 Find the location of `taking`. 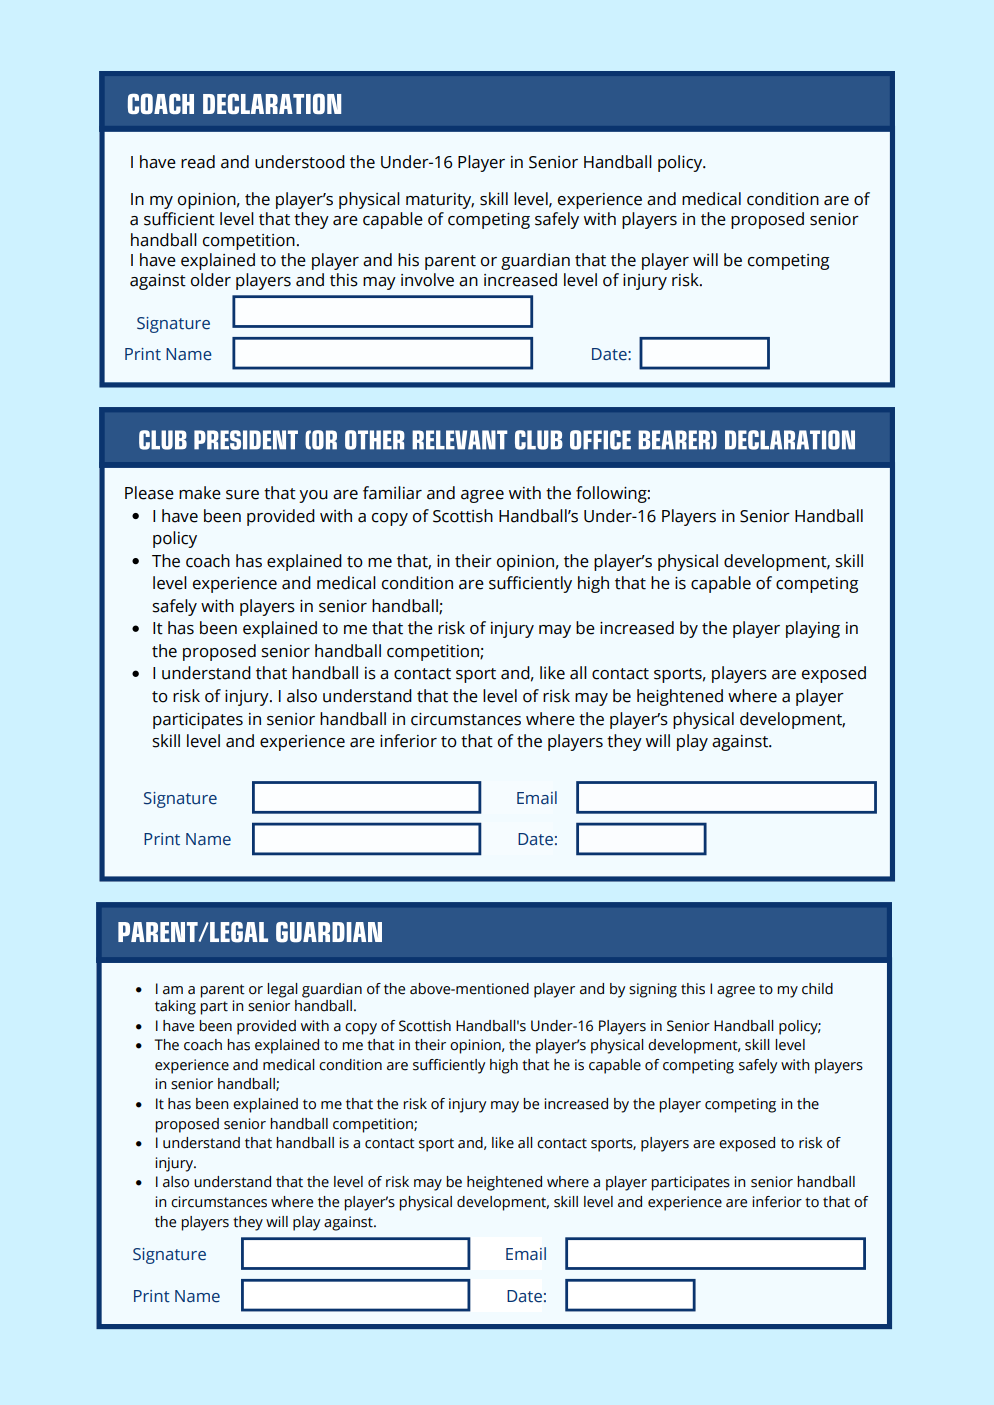

taking is located at coordinates (175, 1007).
